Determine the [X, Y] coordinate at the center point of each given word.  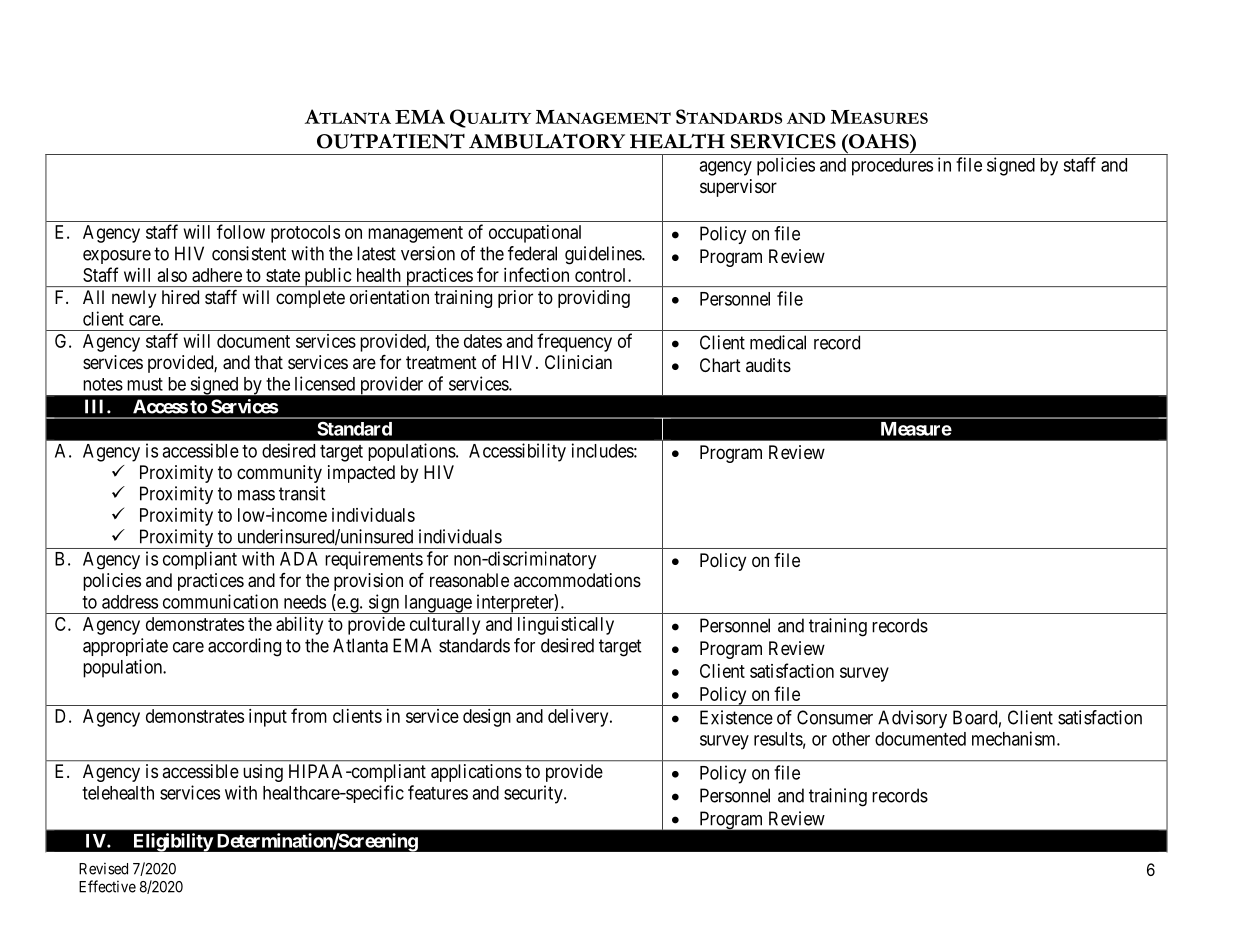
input [268, 718]
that [268, 362]
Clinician [578, 362]
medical [778, 342]
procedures [892, 167]
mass [256, 495]
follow [241, 231]
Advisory [912, 719]
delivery [579, 718]
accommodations [577, 580]
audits [768, 365]
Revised [103, 869]
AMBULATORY [547, 141]
